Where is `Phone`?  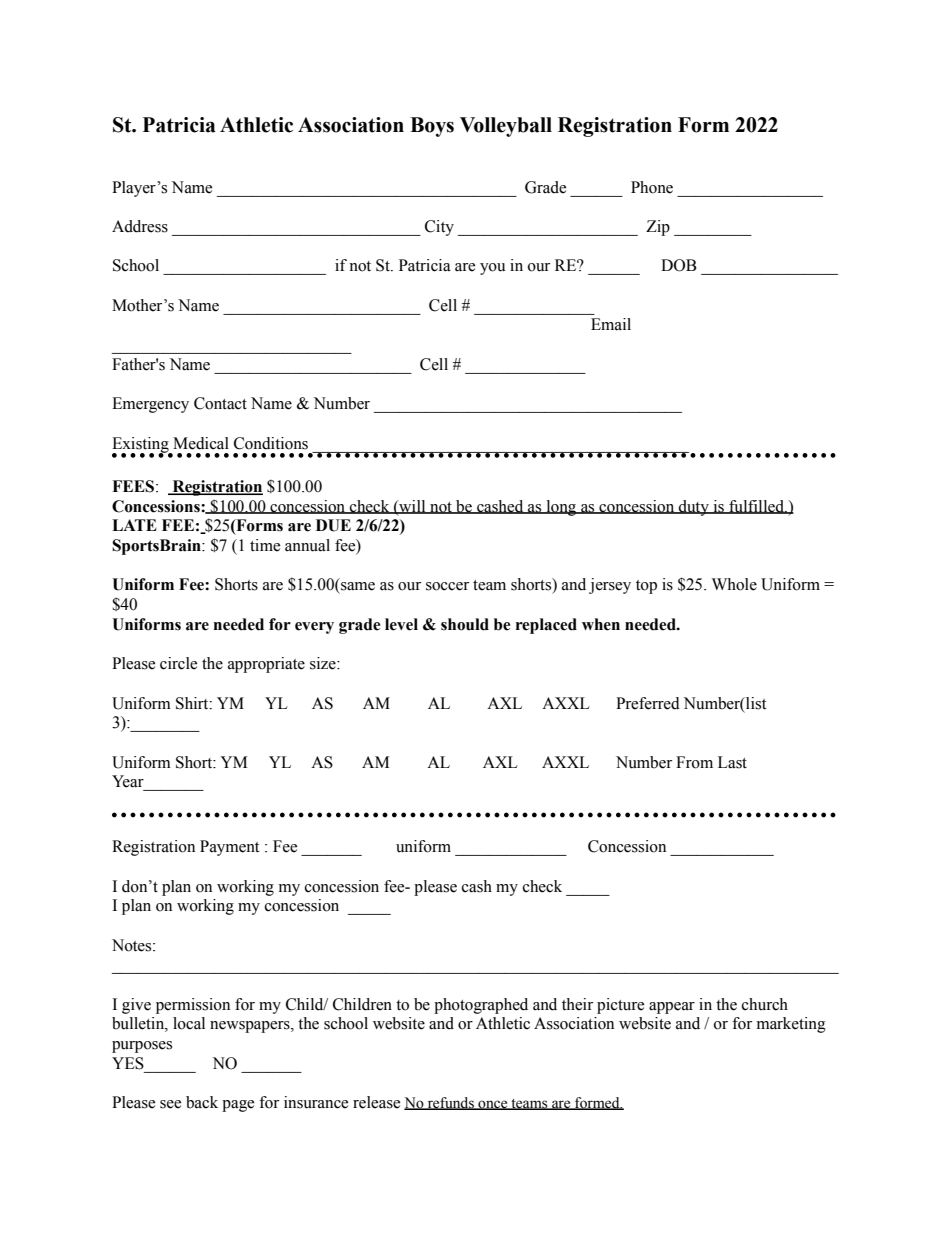
Phone is located at coordinates (652, 187).
